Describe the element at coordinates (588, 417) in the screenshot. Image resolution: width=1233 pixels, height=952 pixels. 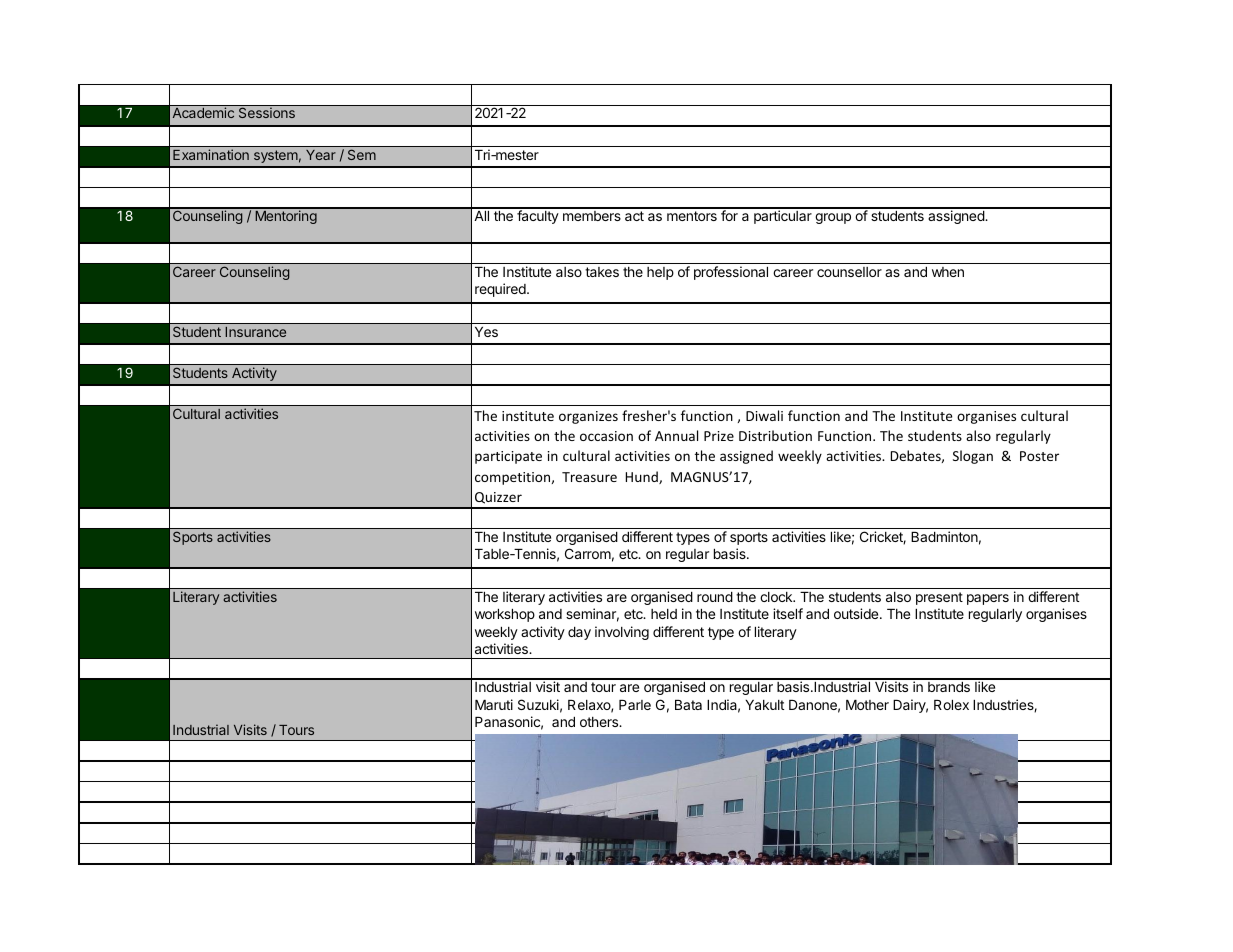
I see `organizes` at that location.
